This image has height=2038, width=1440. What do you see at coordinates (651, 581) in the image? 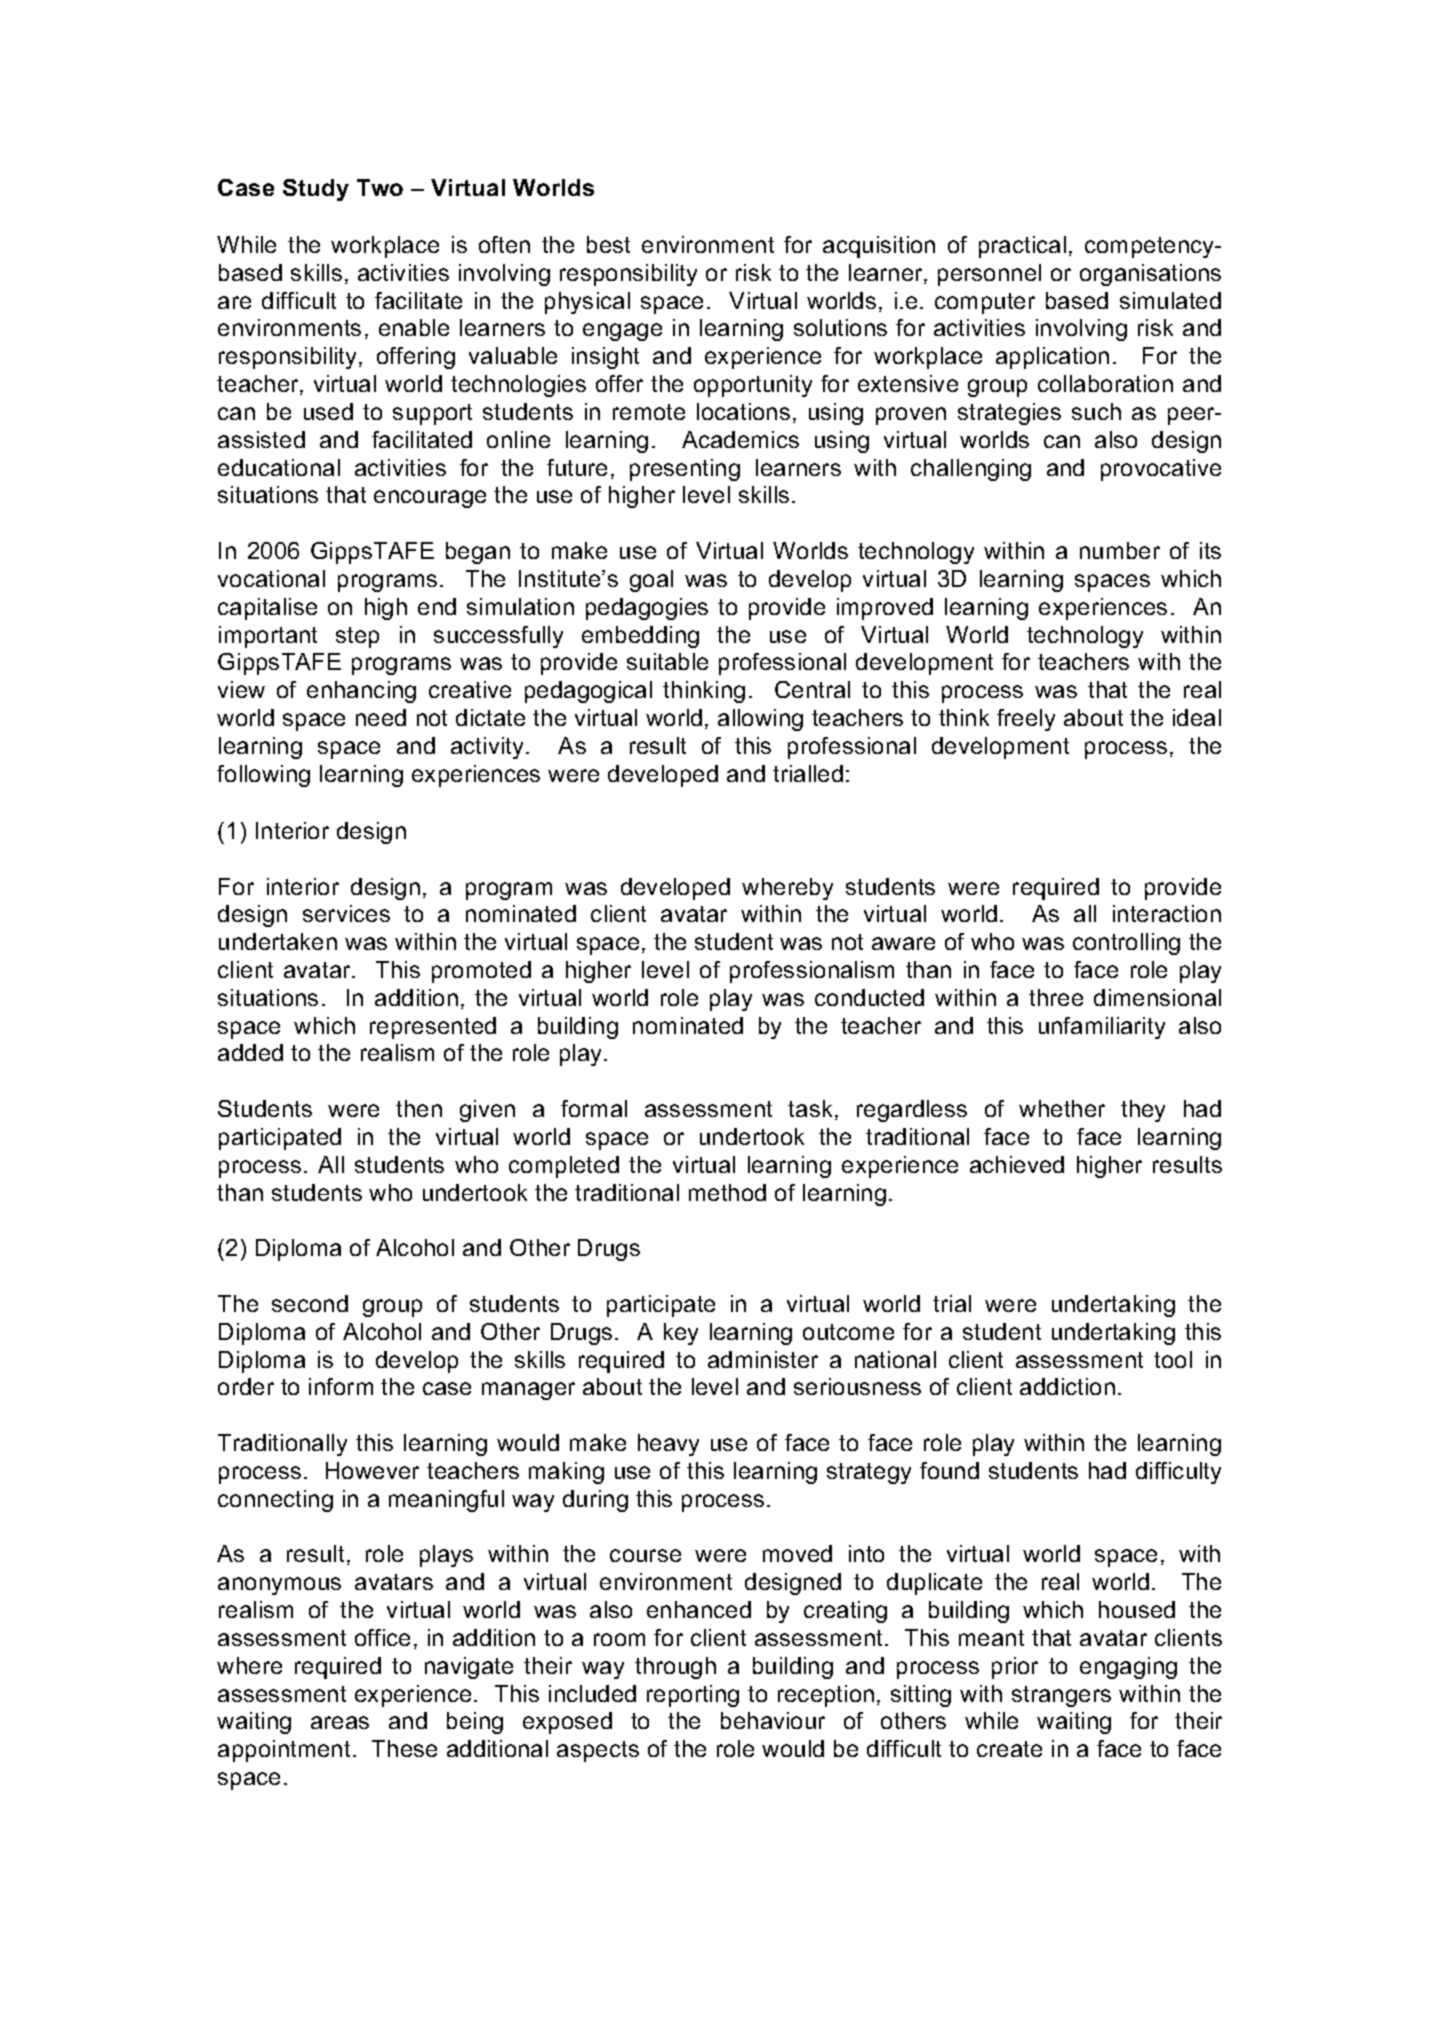
I see `goal` at bounding box center [651, 581].
